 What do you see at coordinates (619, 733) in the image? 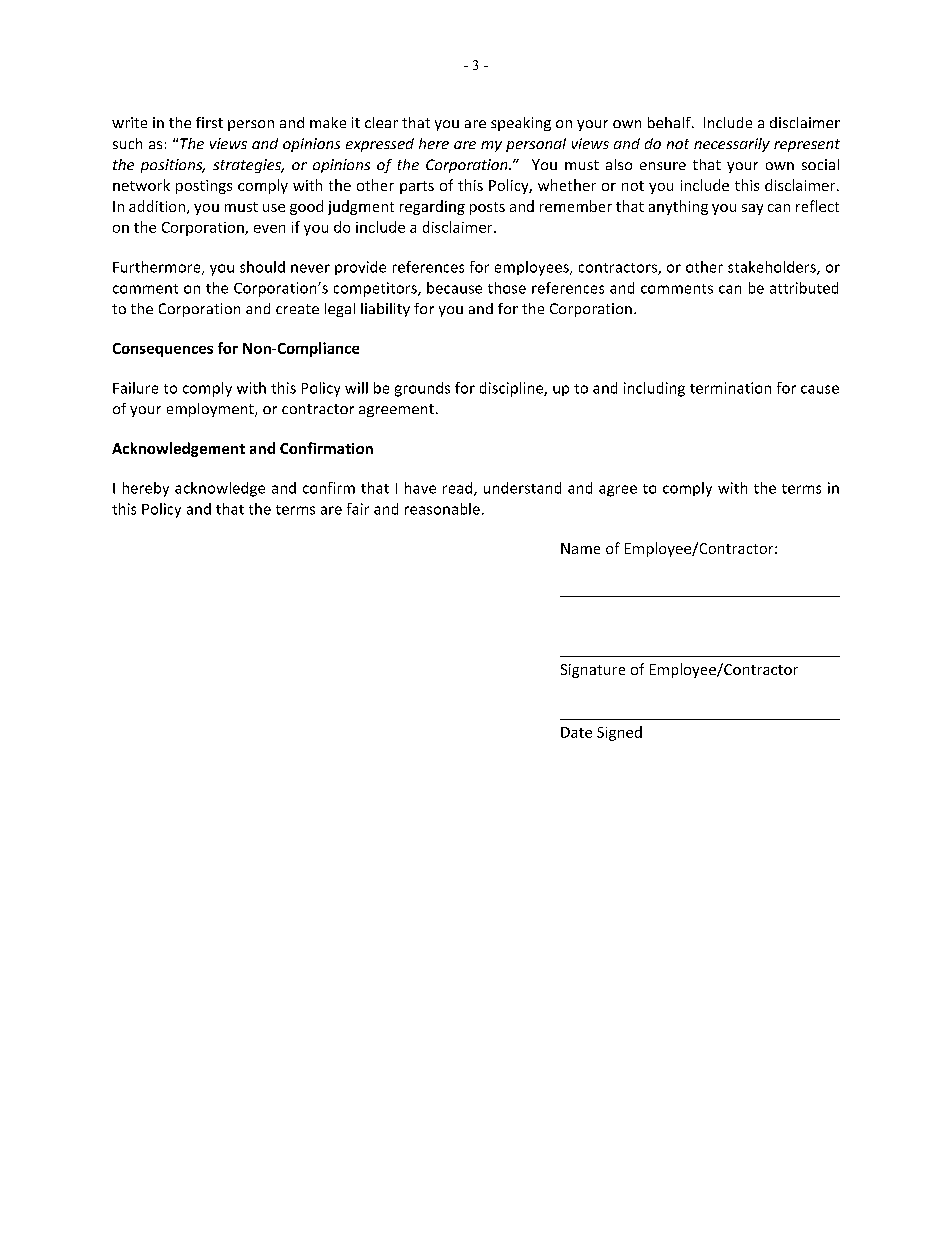
I see `Signed` at bounding box center [619, 733].
